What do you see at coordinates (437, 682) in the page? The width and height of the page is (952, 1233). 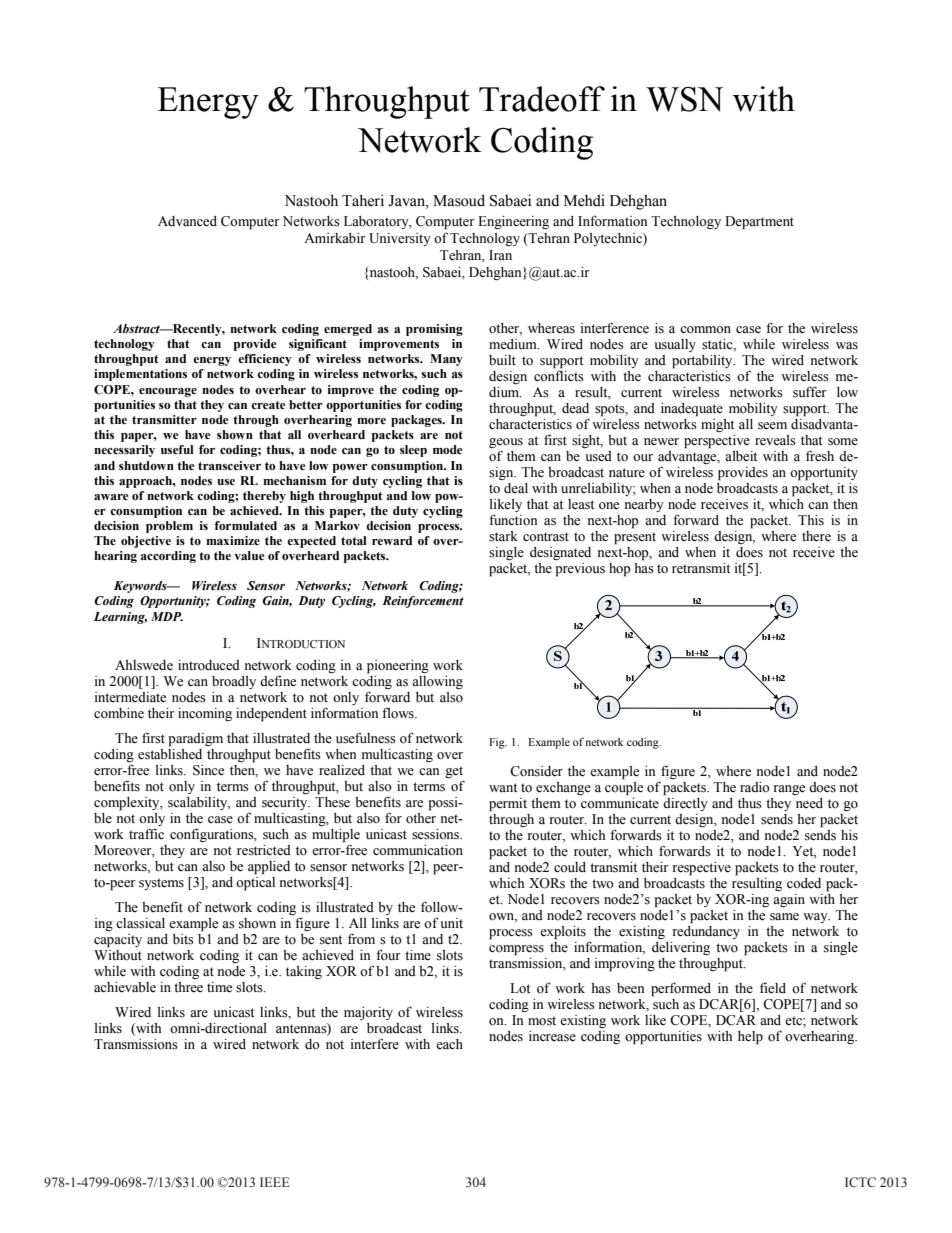 I see `allowing` at bounding box center [437, 682].
